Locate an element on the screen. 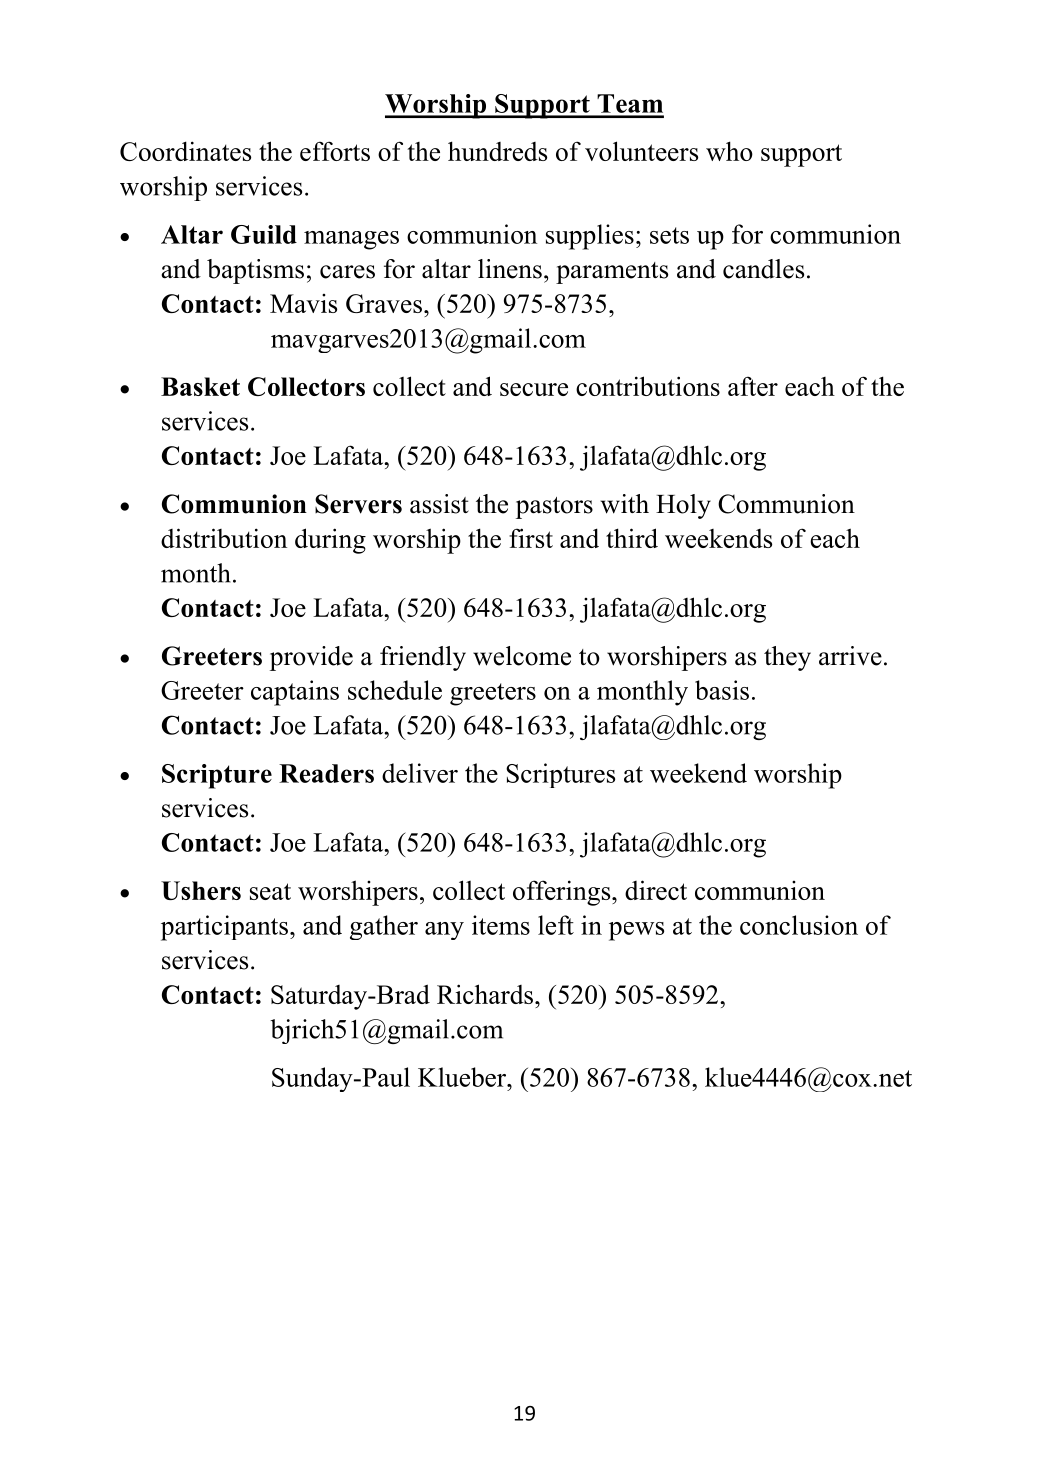  deliver is located at coordinates (420, 773).
